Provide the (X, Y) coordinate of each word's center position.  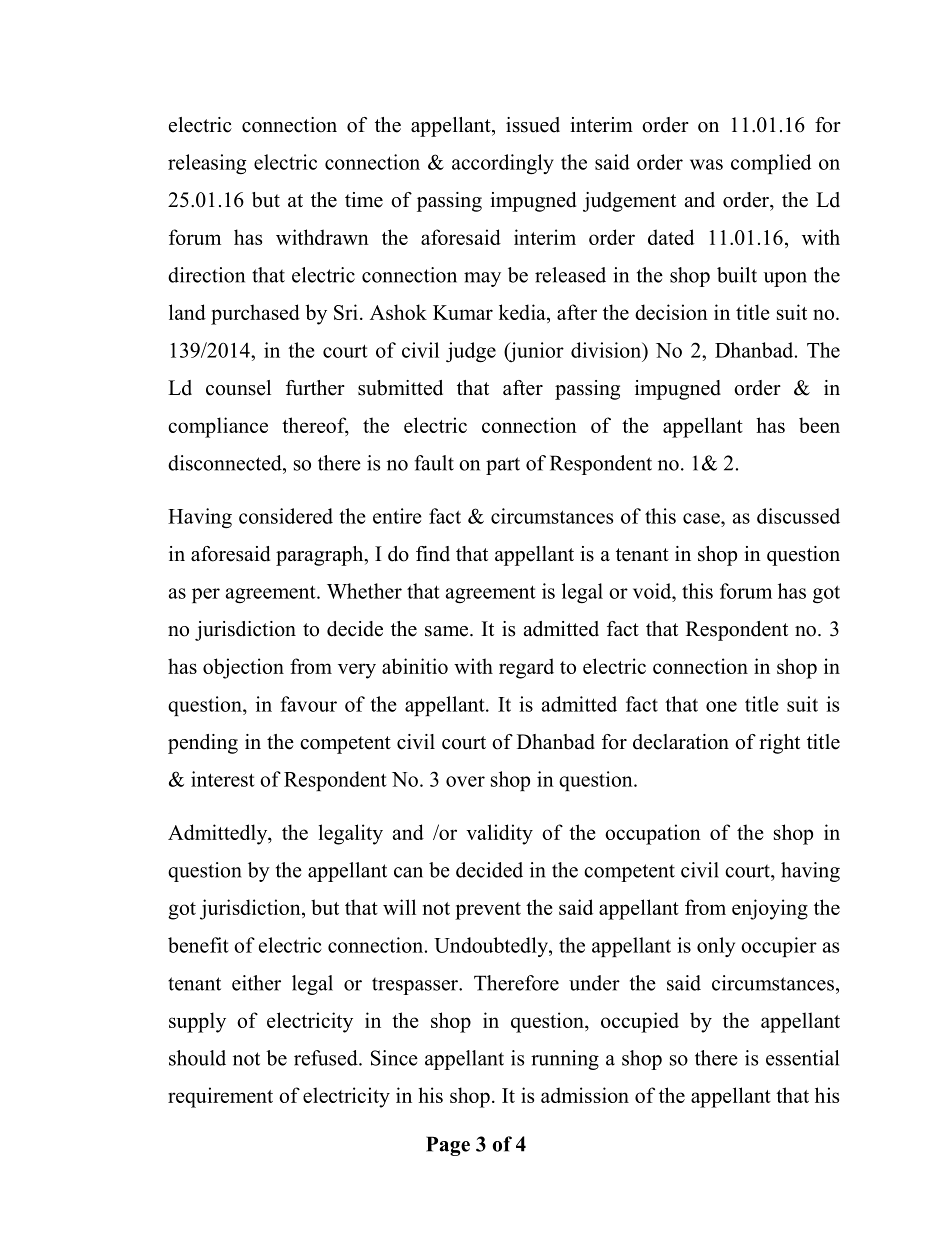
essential (802, 1058)
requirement (220, 1097)
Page (448, 1146)
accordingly (503, 164)
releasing (207, 164)
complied (771, 164)
